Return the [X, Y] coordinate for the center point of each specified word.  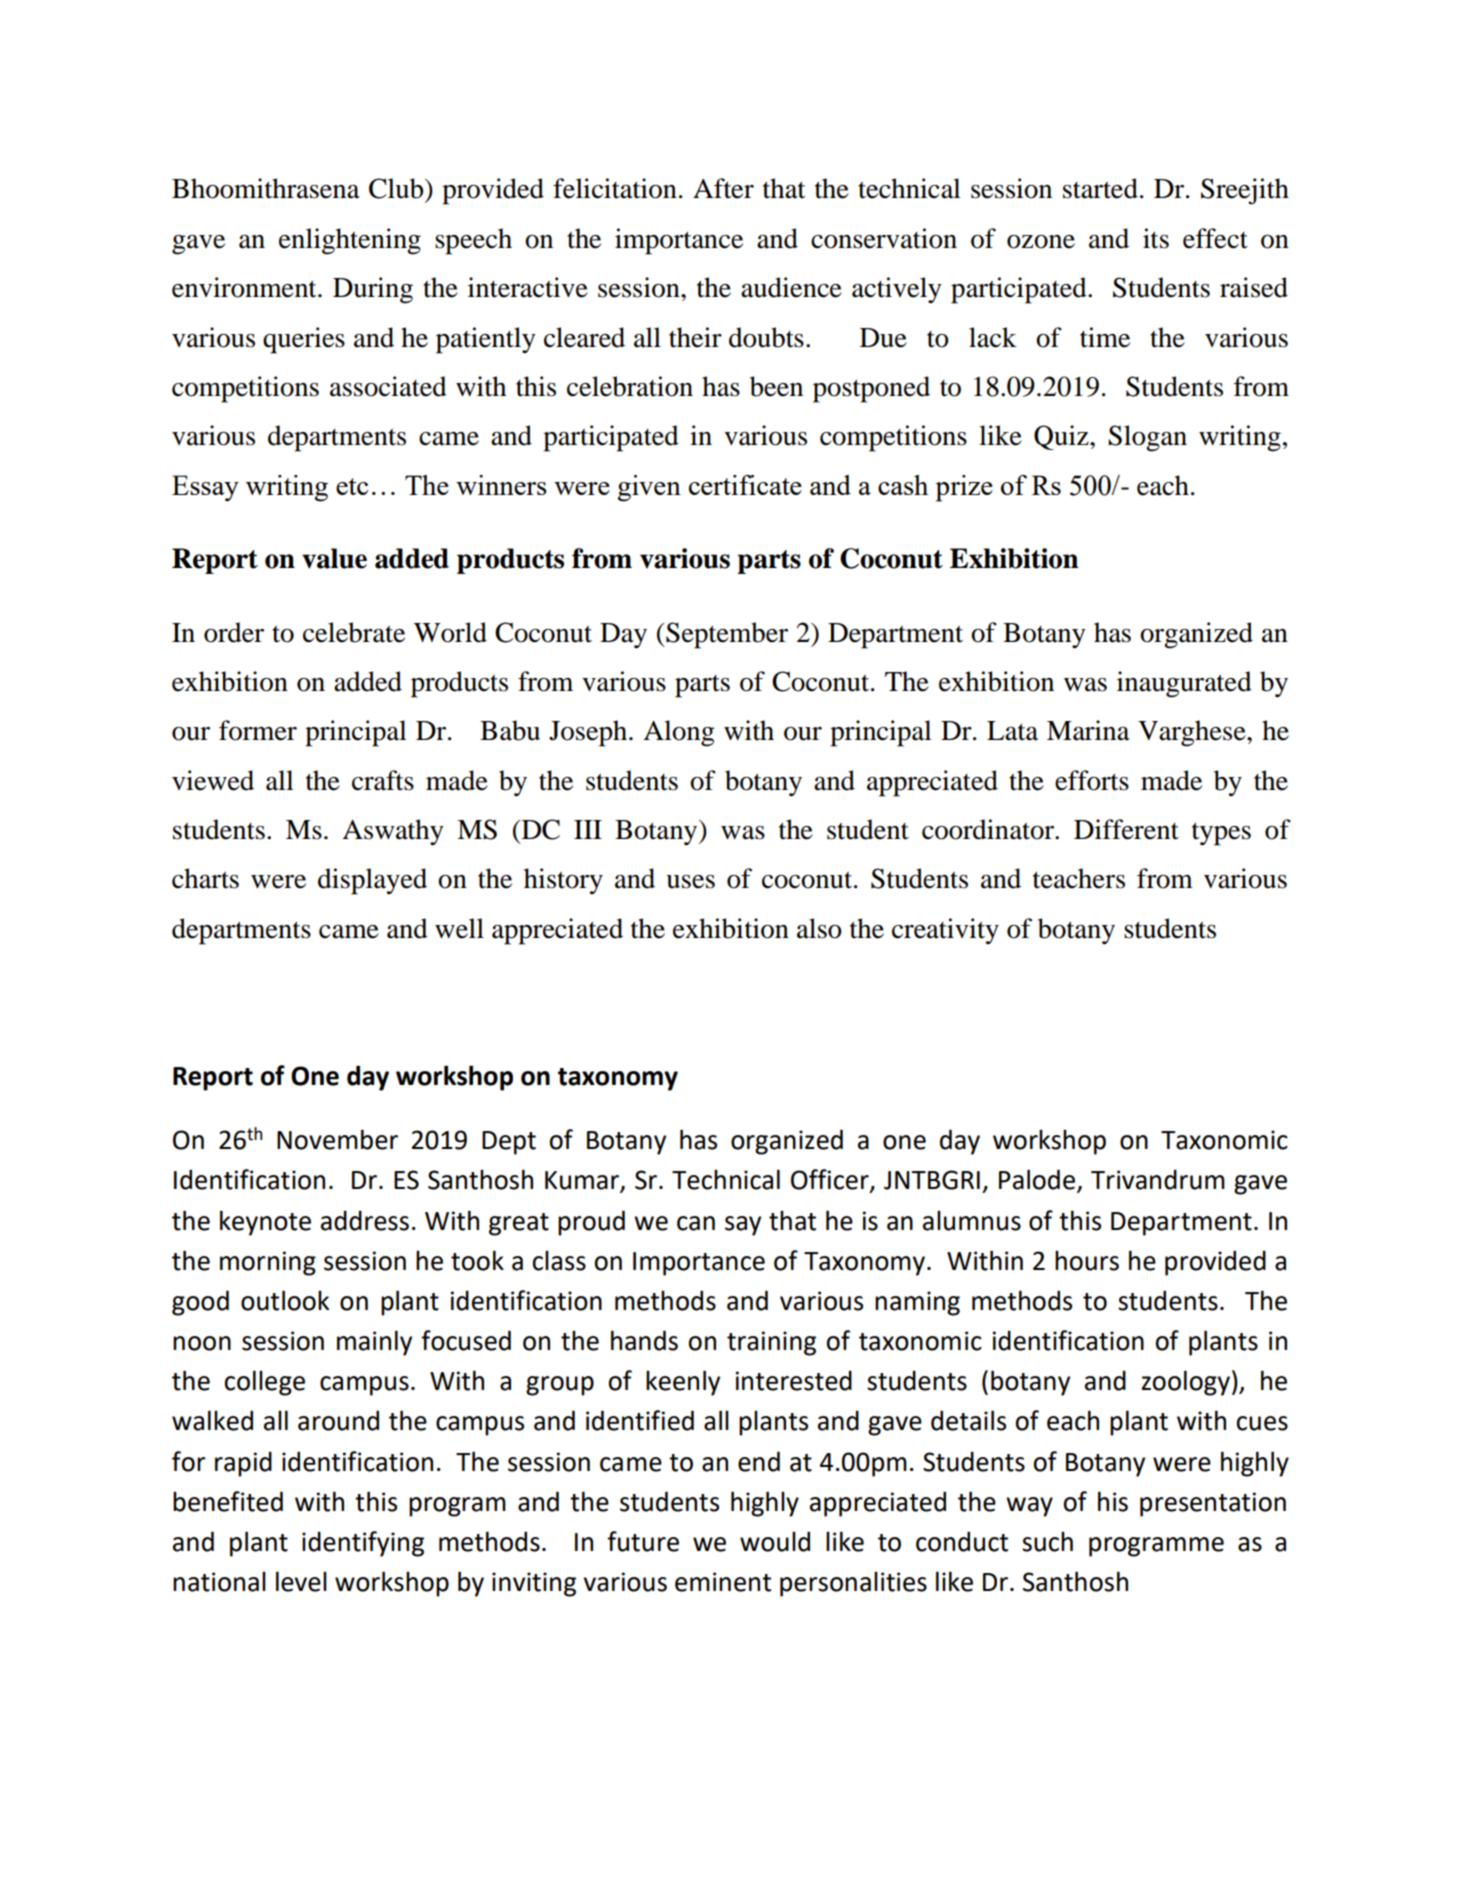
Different [1126, 829]
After [723, 188]
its [1156, 238]
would [775, 1541]
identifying [363, 1544]
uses [690, 882]
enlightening [350, 241]
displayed [372, 881]
